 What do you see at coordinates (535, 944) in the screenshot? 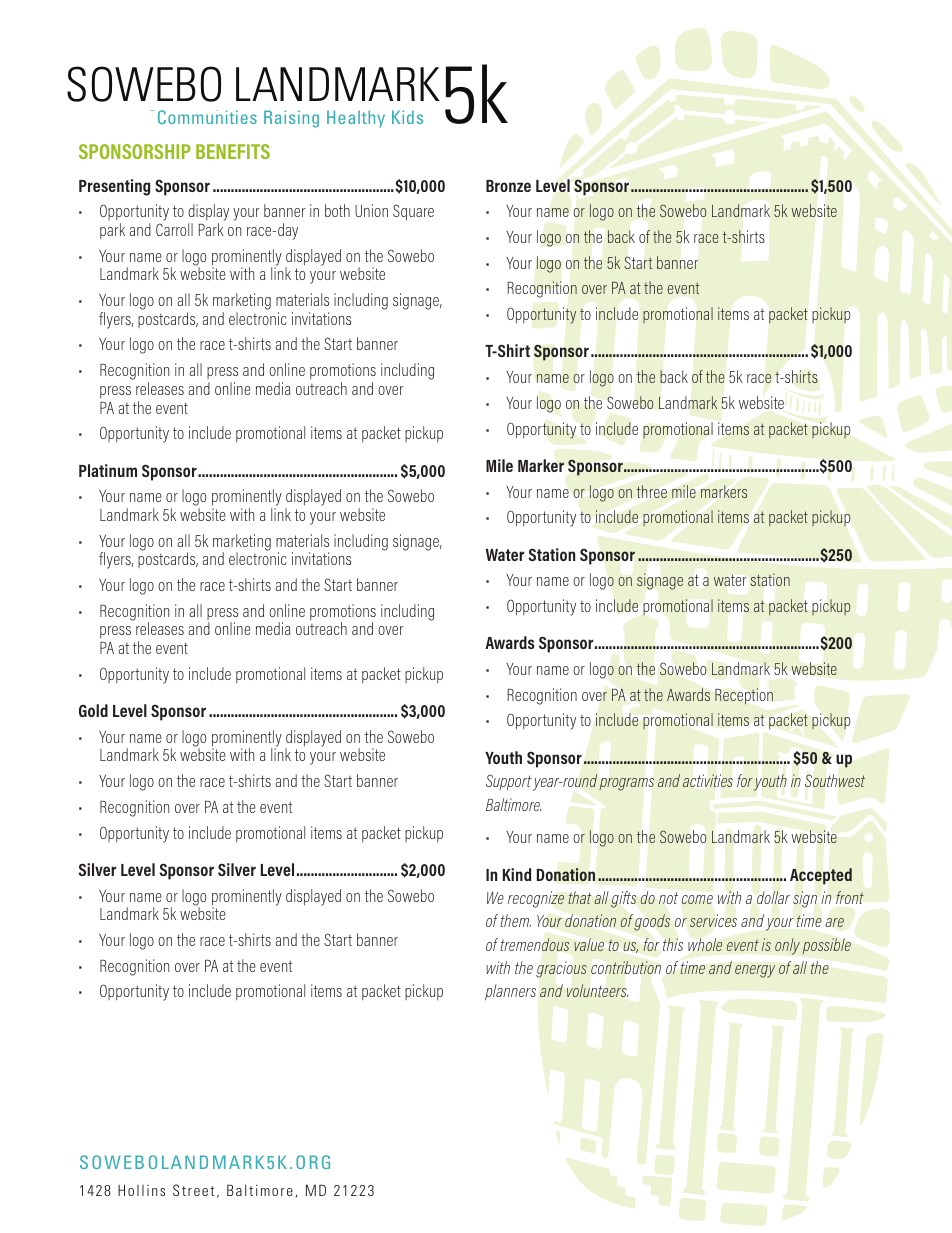
I see `tremendous` at bounding box center [535, 944].
